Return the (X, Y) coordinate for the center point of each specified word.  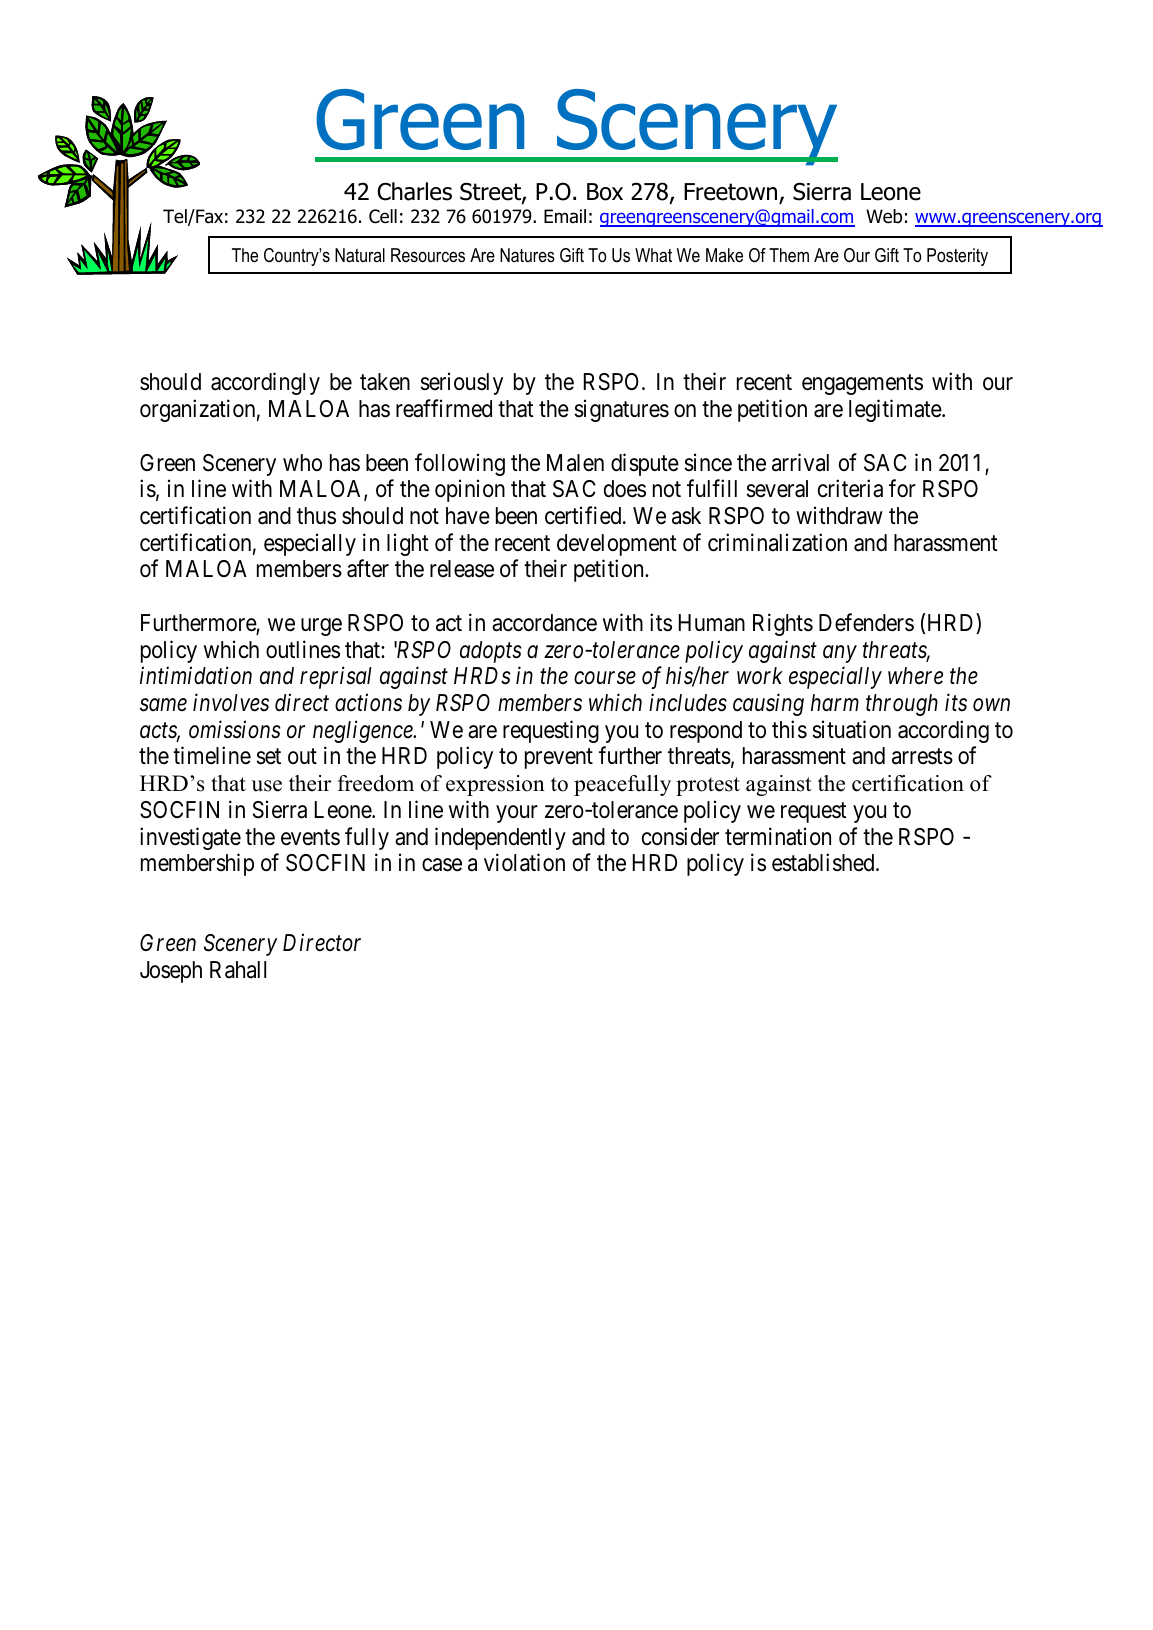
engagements (862, 385)
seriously (461, 383)
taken (385, 382)
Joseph (171, 972)
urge (321, 627)
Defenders (866, 622)
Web (884, 216)
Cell (383, 216)
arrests (922, 757)
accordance (544, 623)
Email (565, 216)
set (268, 757)
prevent (559, 759)
